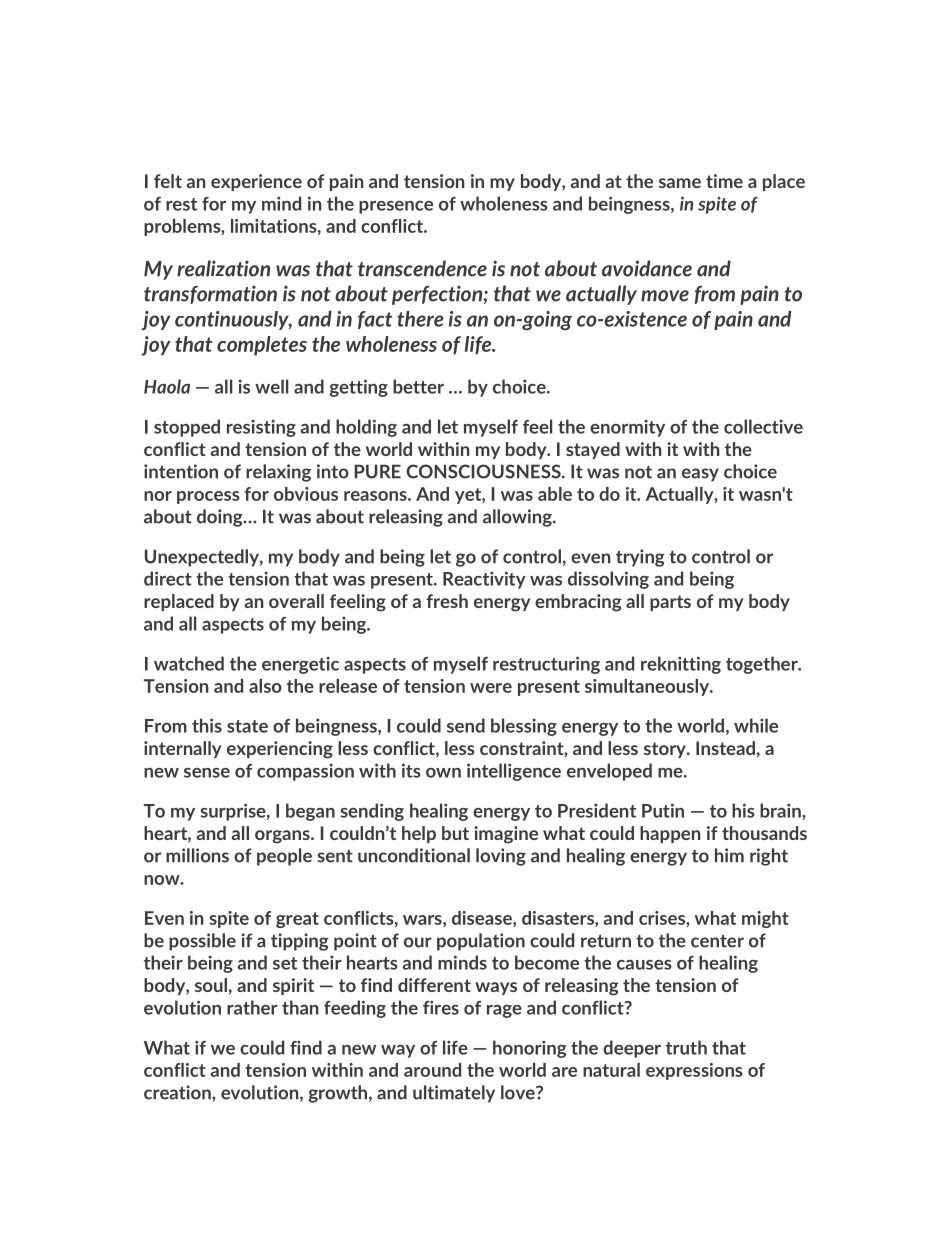 The image size is (952, 1233). I want to click on process, so click(208, 497).
